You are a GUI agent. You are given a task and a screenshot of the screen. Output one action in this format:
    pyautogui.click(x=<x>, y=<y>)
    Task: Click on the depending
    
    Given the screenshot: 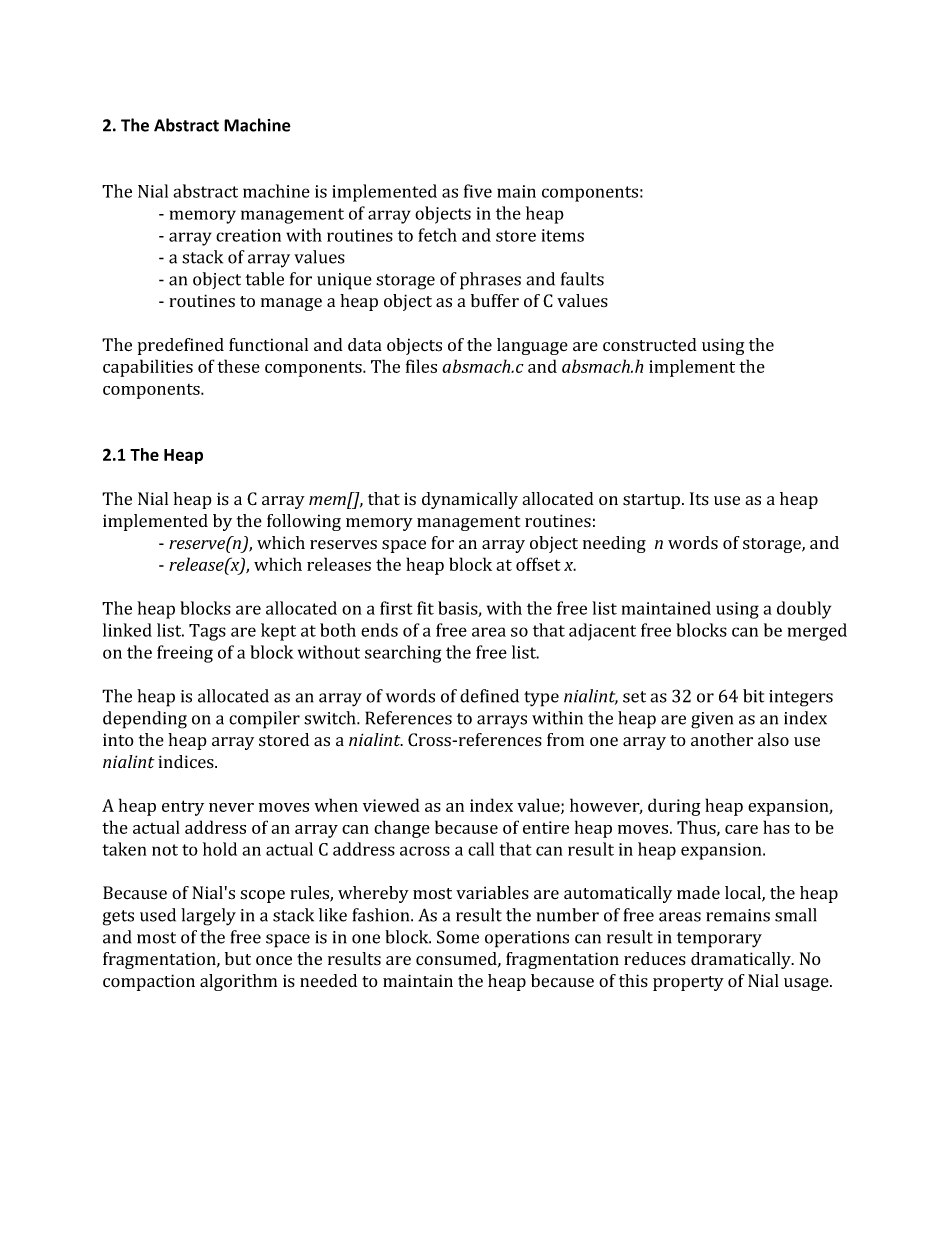 What is the action you would take?
    pyautogui.click(x=145, y=720)
